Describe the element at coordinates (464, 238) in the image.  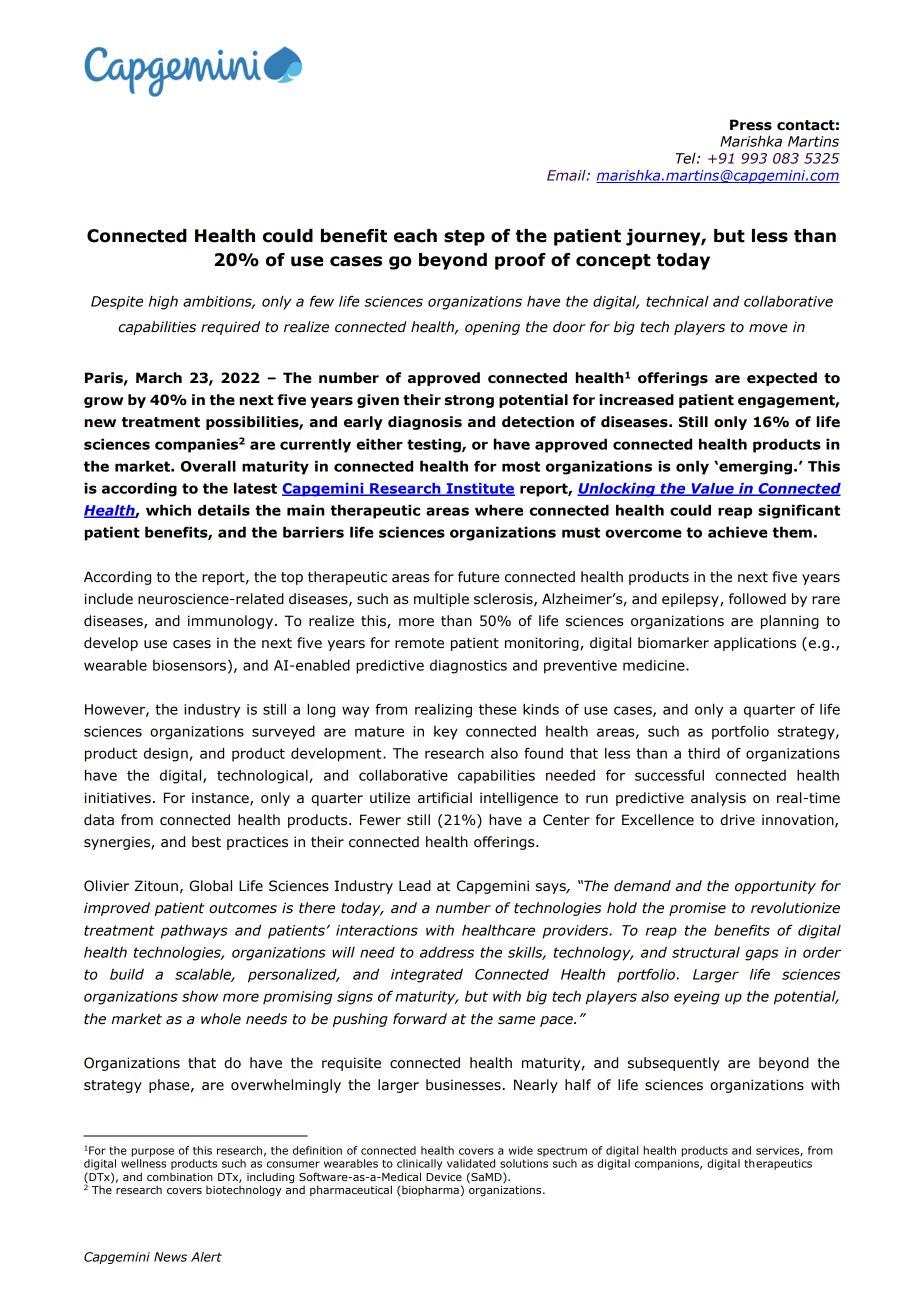
I see `step` at that location.
